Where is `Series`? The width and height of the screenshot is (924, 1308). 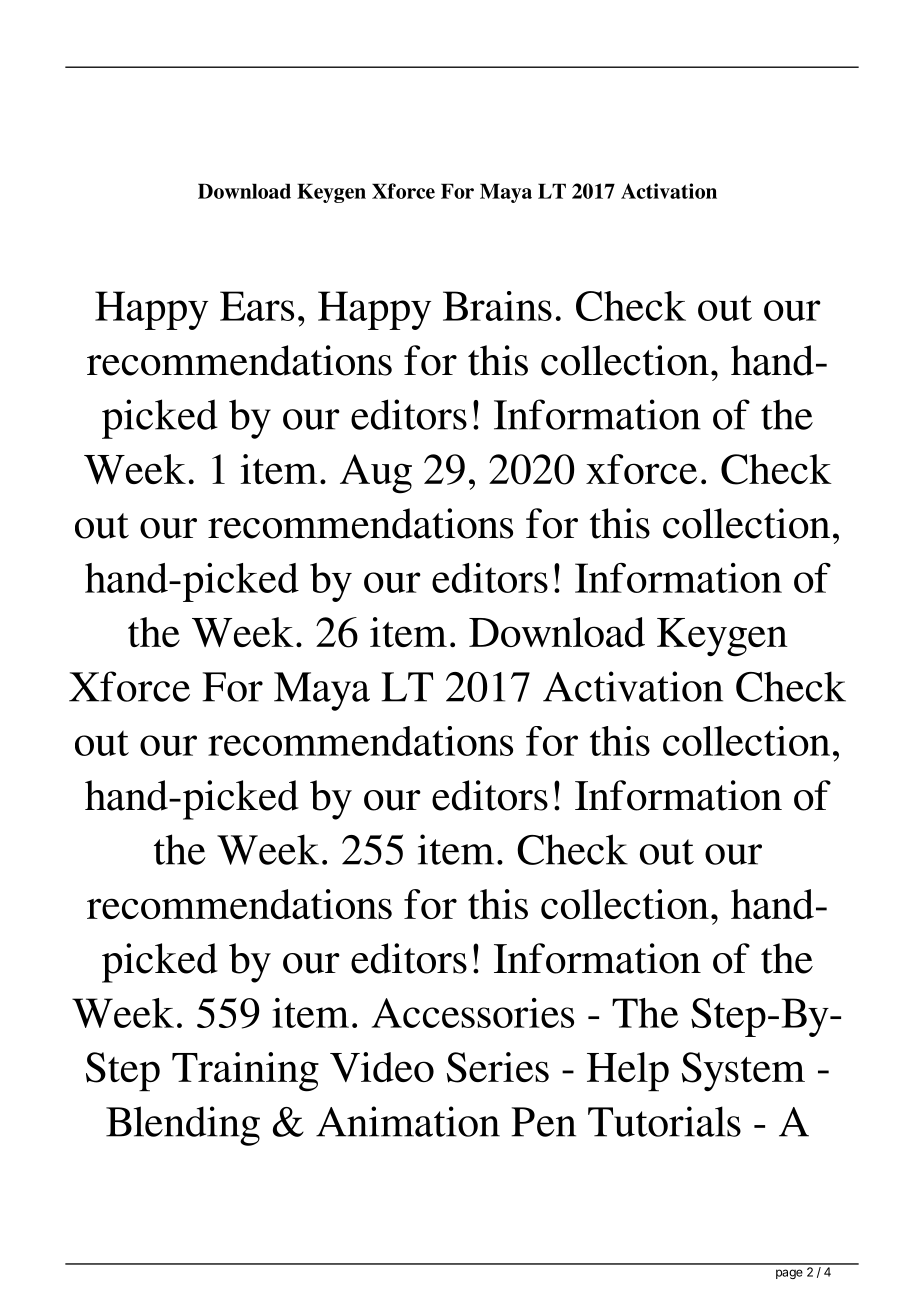 Series is located at coordinates (498, 1067).
